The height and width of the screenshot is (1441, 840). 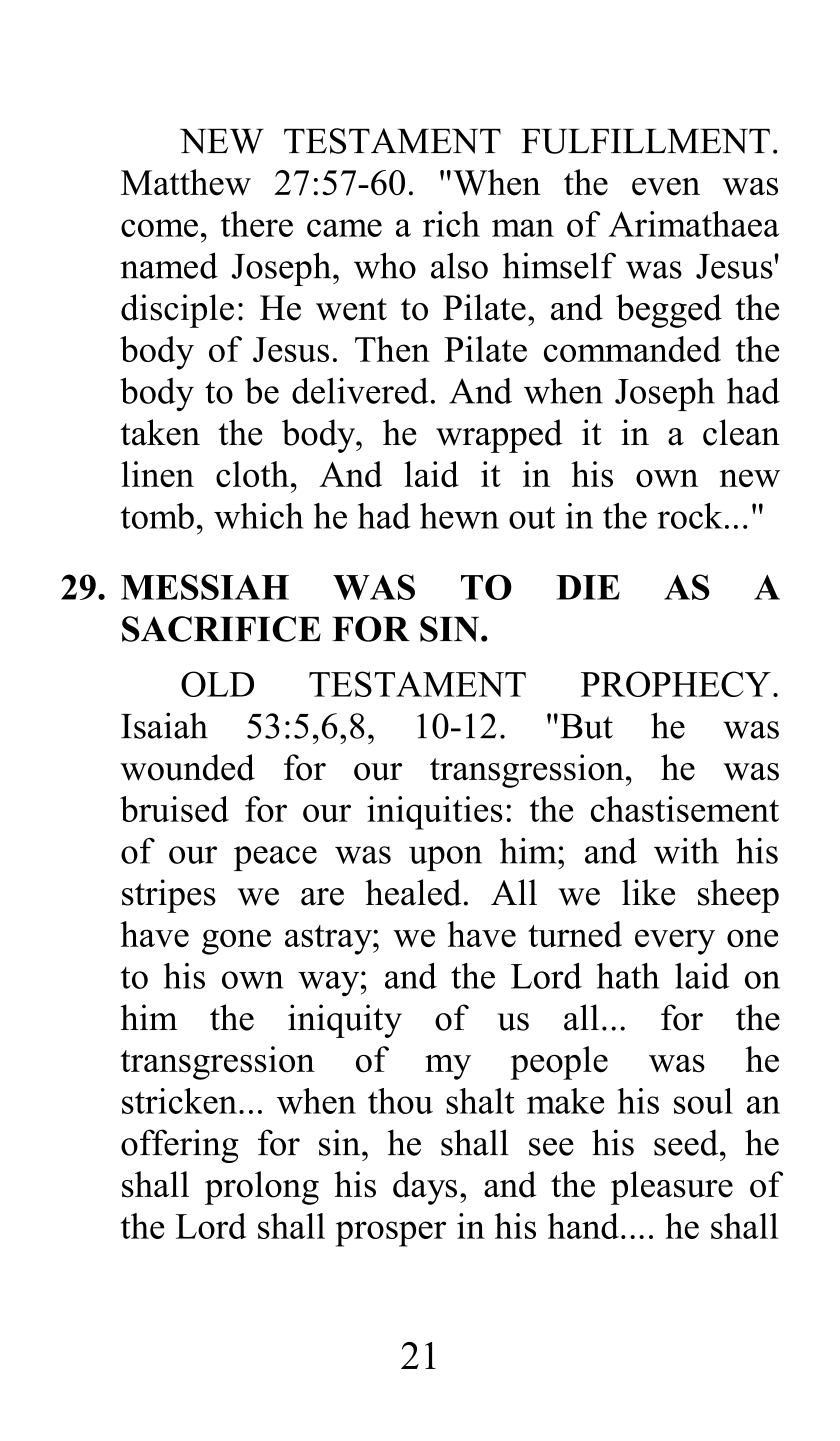 What do you see at coordinates (676, 684) in the screenshot?
I see `PROPHECY` at bounding box center [676, 684].
